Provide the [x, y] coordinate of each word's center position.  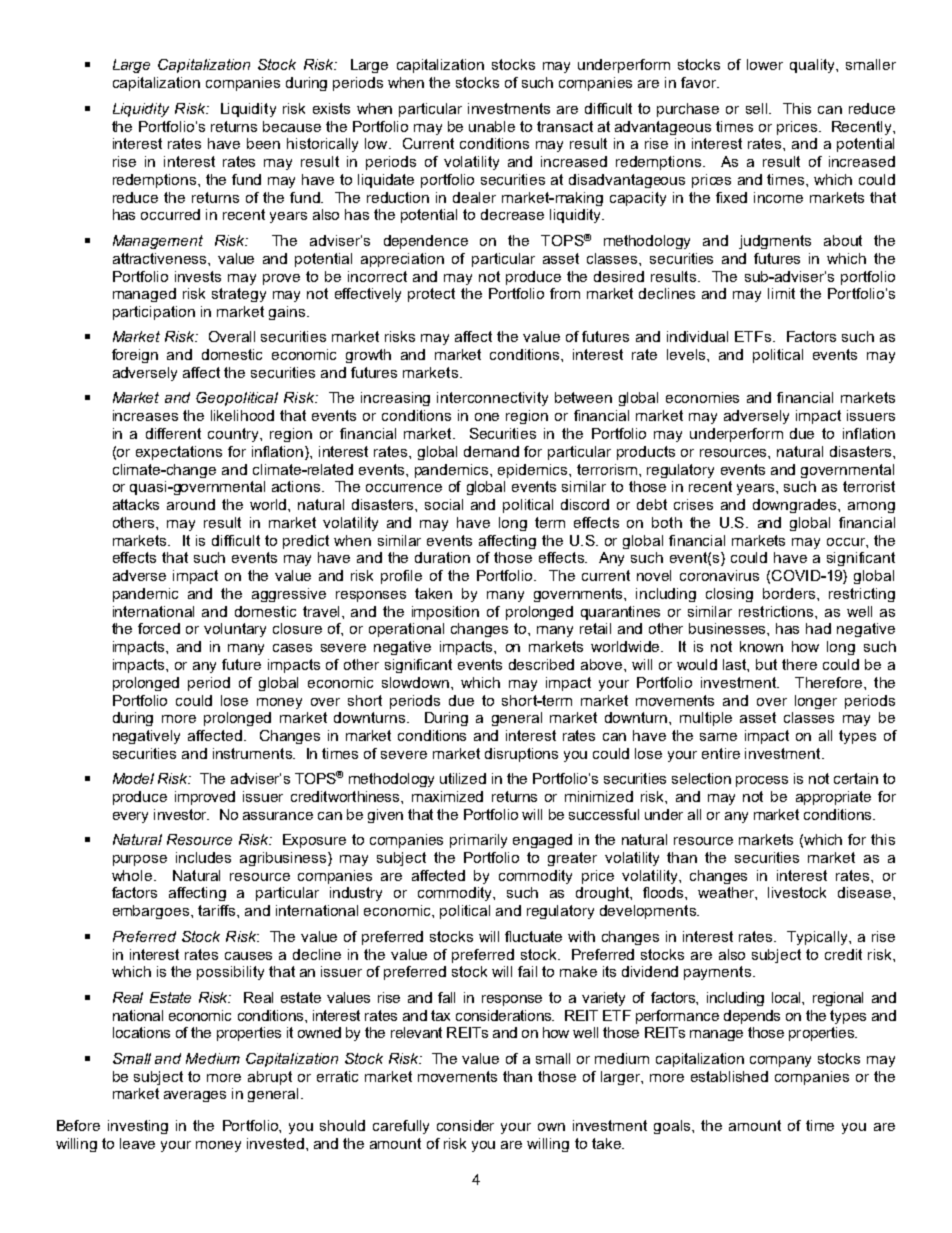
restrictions [777, 611]
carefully [401, 1127]
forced [159, 628]
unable [492, 126]
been [263, 143]
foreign [135, 356]
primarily [478, 841]
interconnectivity [492, 399]
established [729, 1076]
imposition [445, 613]
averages [195, 1096]
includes [203, 857]
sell [758, 108]
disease [866, 892]
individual [697, 336]
